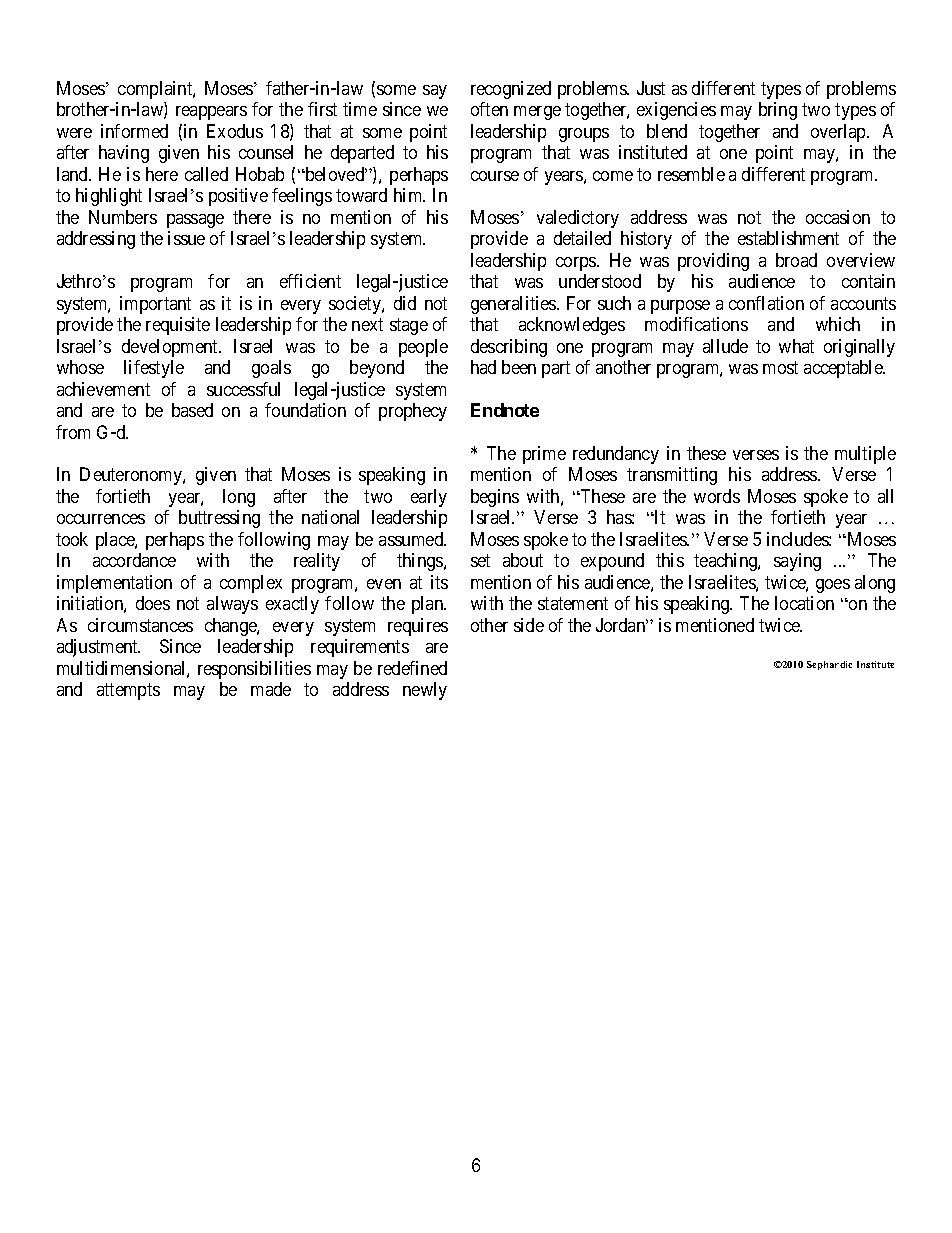 This page has height=1233, width=952. I want to click on redefined, so click(412, 668).
